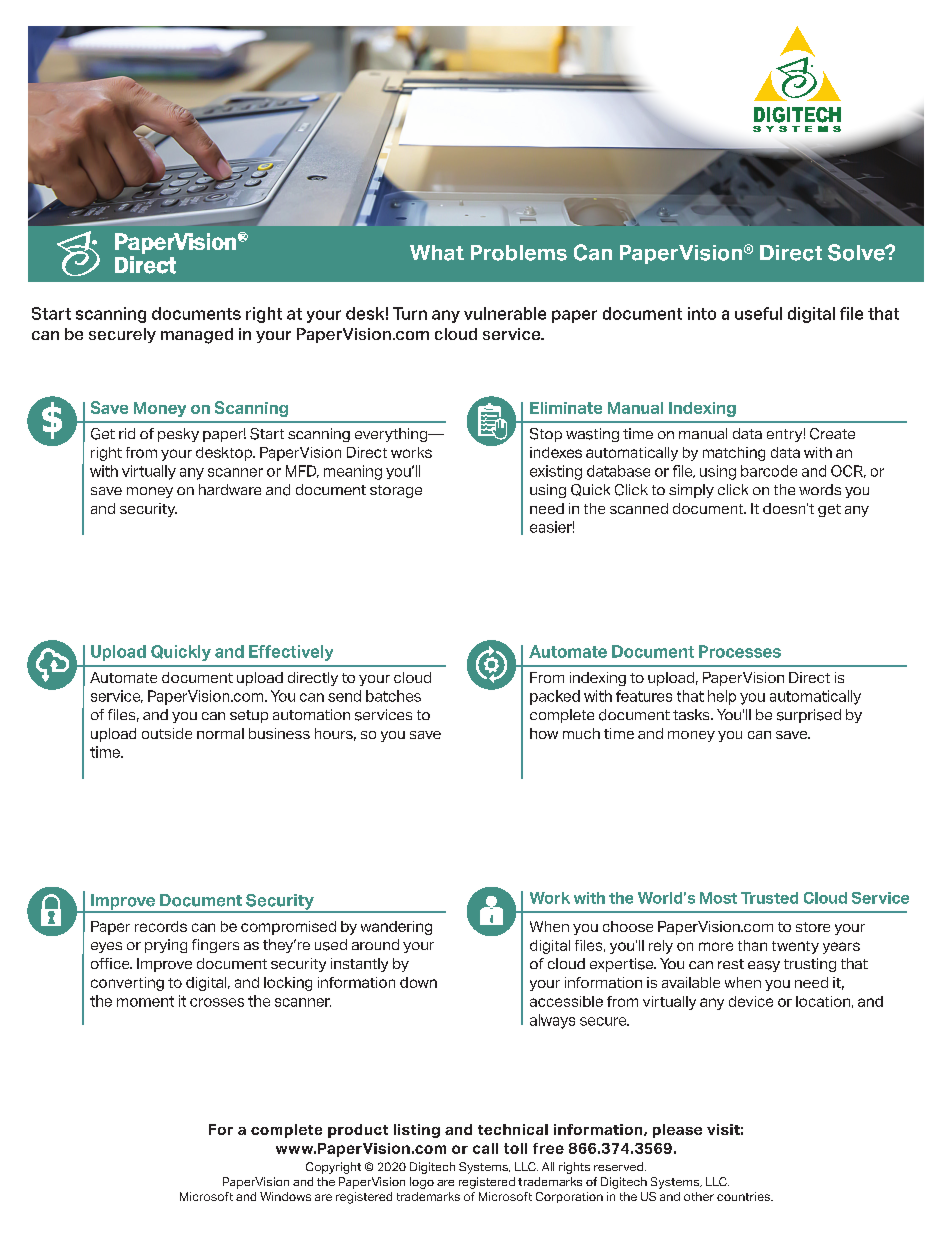 The width and height of the screenshot is (952, 1233). What do you see at coordinates (197, 336) in the screenshot?
I see `managed` at bounding box center [197, 336].
